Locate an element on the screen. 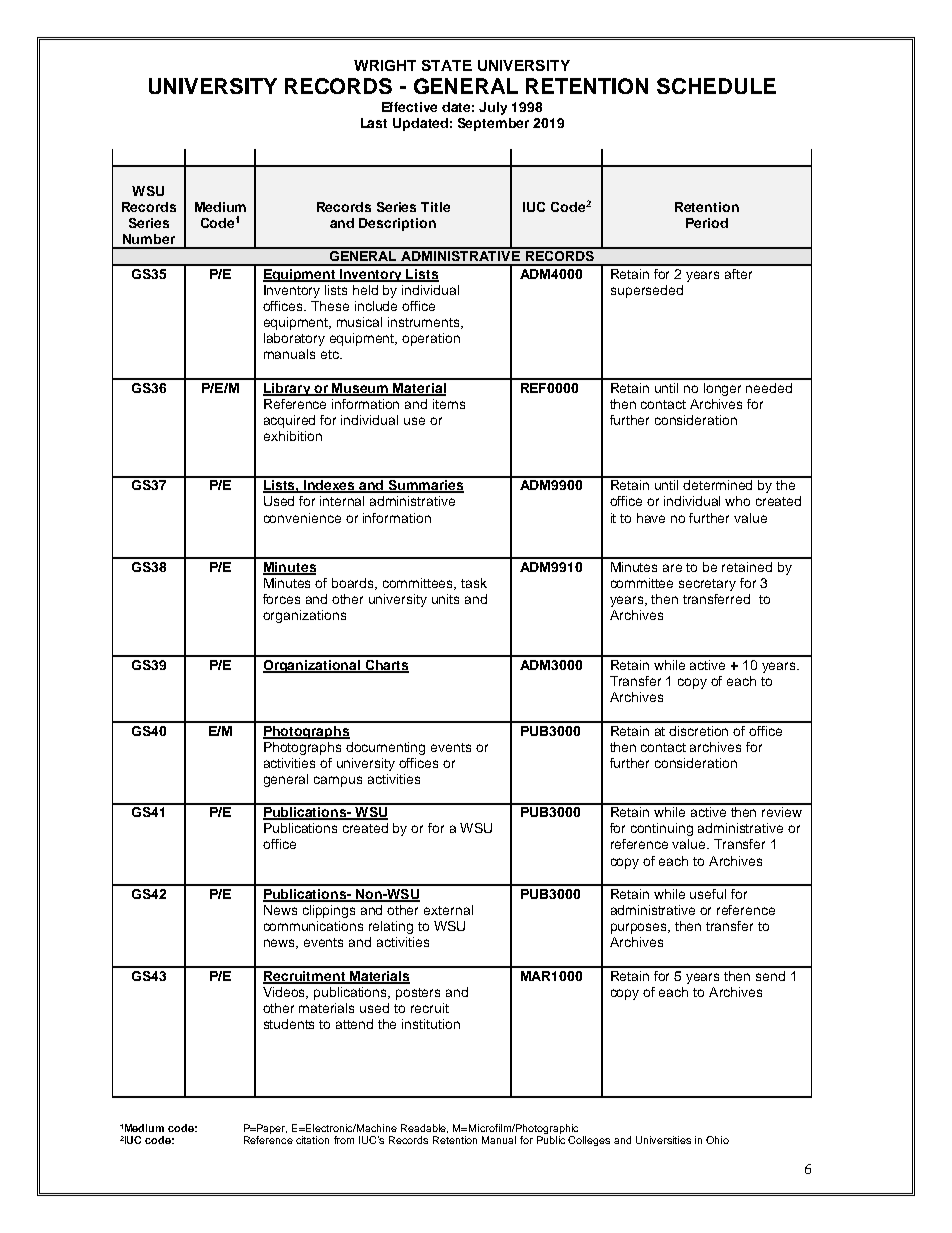 Image resolution: width=952 pixels, height=1233 pixels. Last is located at coordinates (374, 123).
